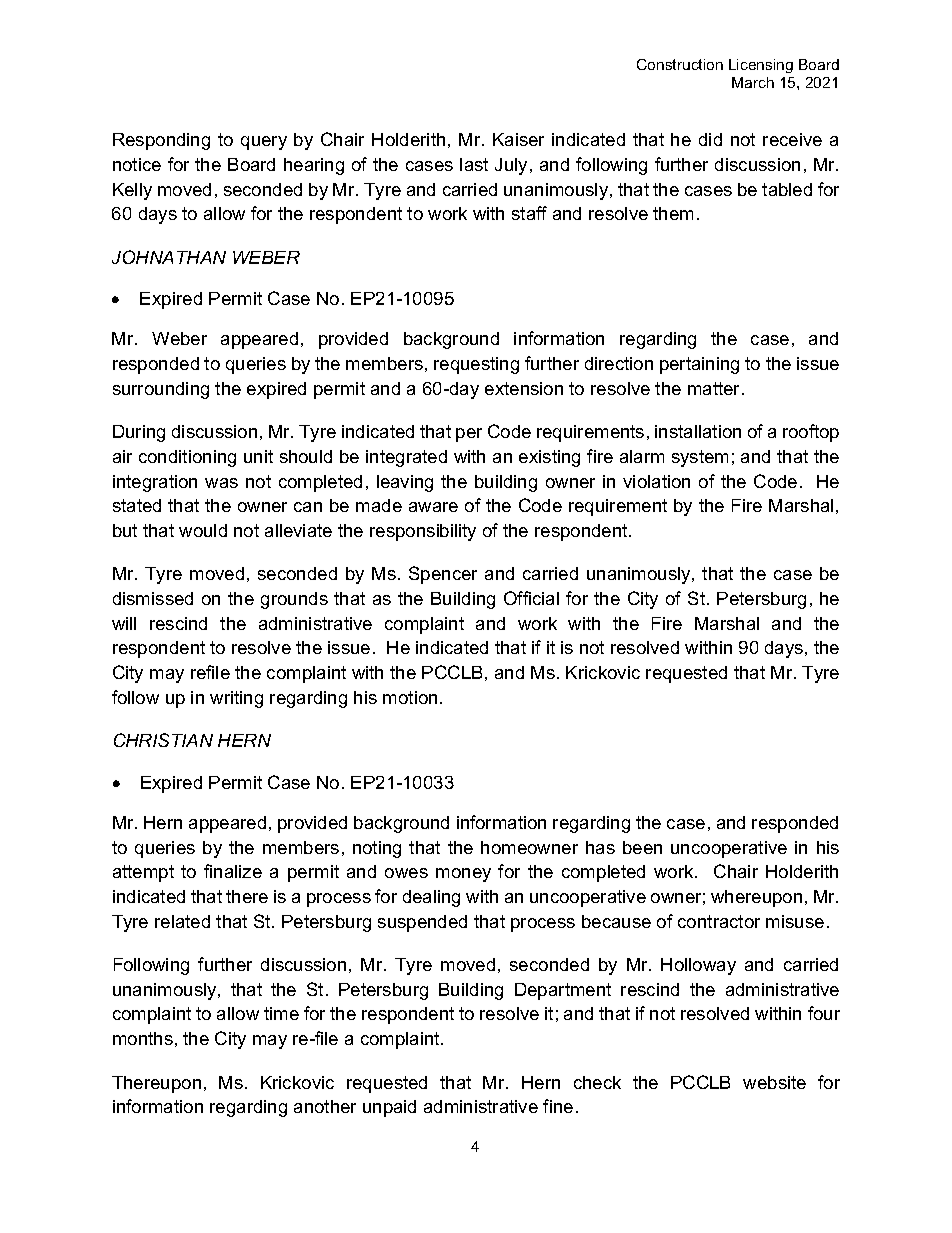 Image resolution: width=952 pixels, height=1233 pixels. Describe the element at coordinates (161, 141) in the screenshot. I see `Responding` at that location.
